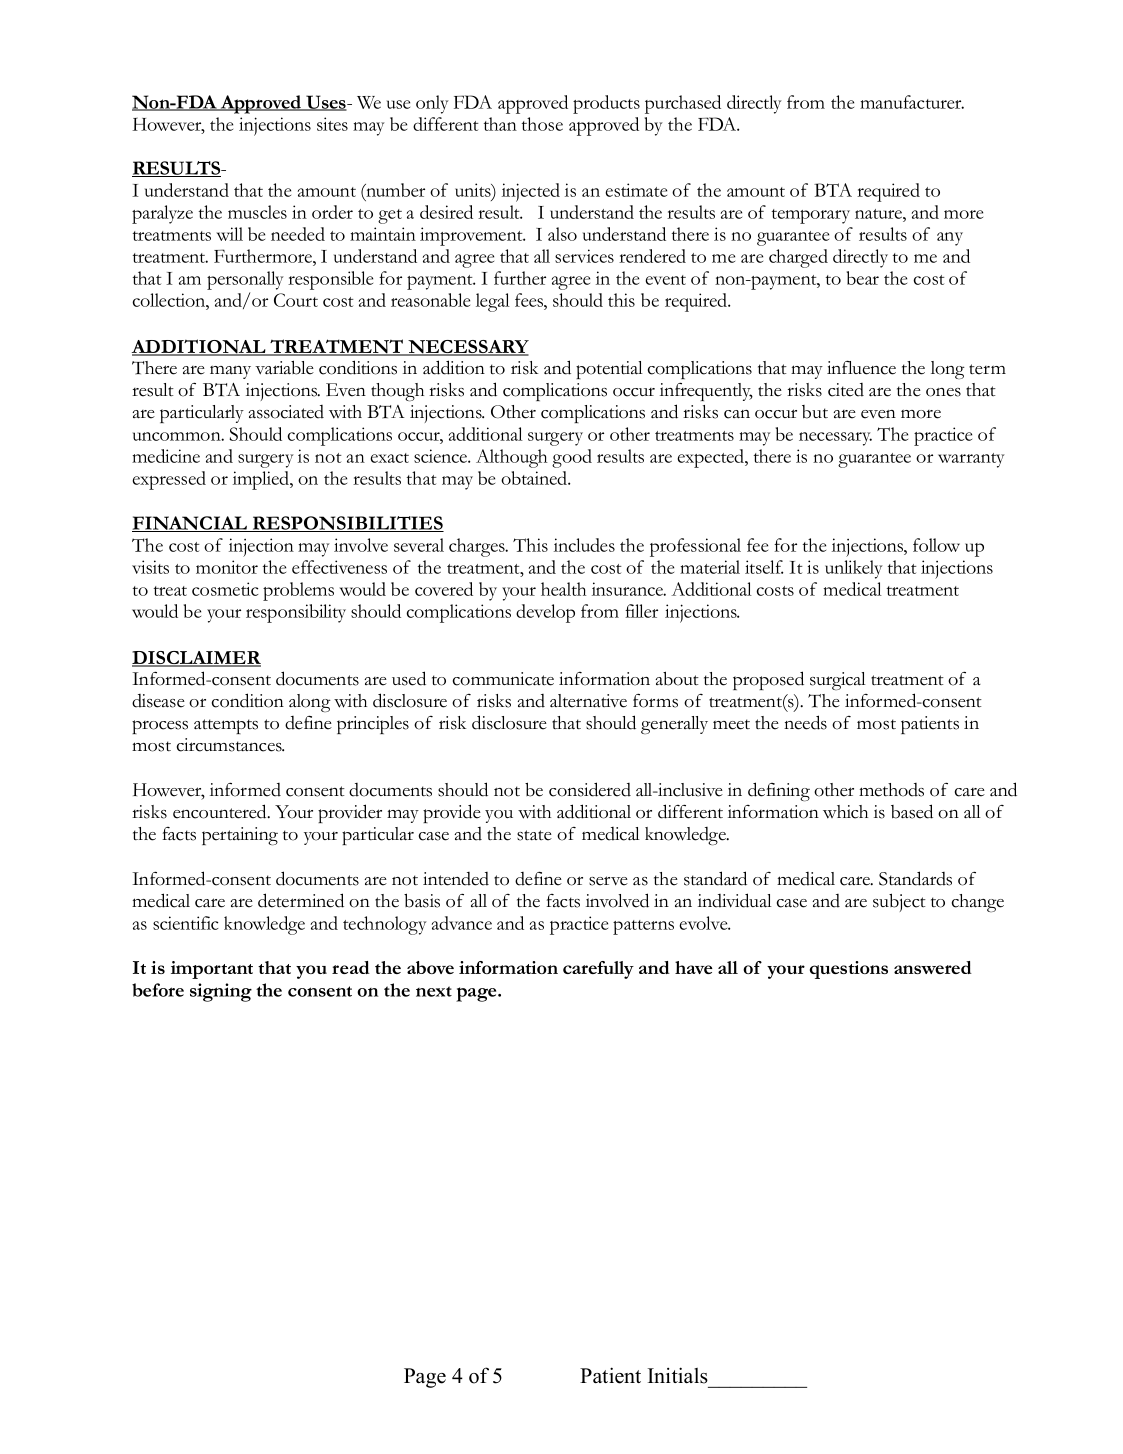  I want to click on patterns, so click(643, 927).
